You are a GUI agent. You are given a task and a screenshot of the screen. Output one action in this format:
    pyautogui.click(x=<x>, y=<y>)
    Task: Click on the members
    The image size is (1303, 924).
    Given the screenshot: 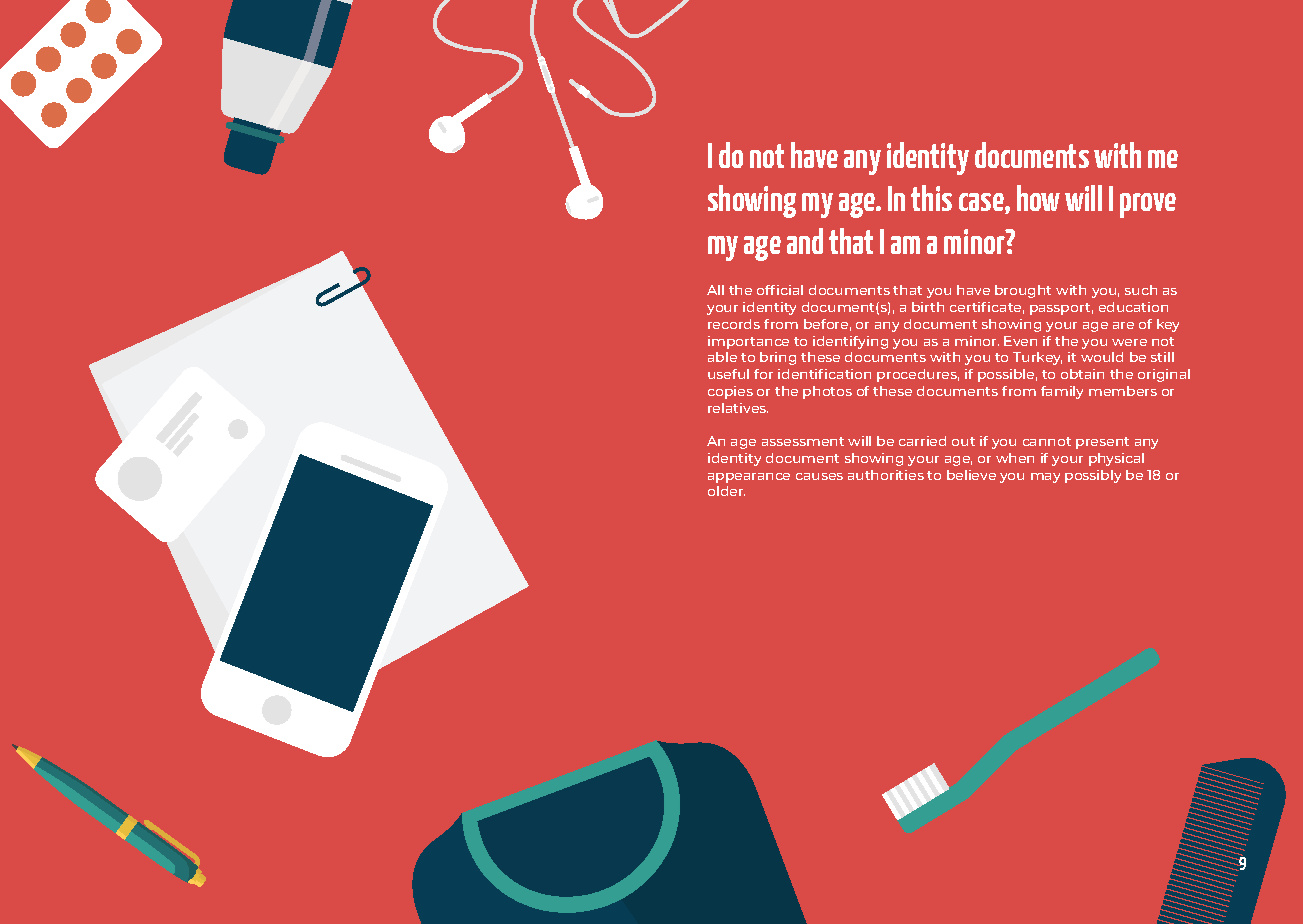 What is the action you would take?
    pyautogui.click(x=1123, y=391)
